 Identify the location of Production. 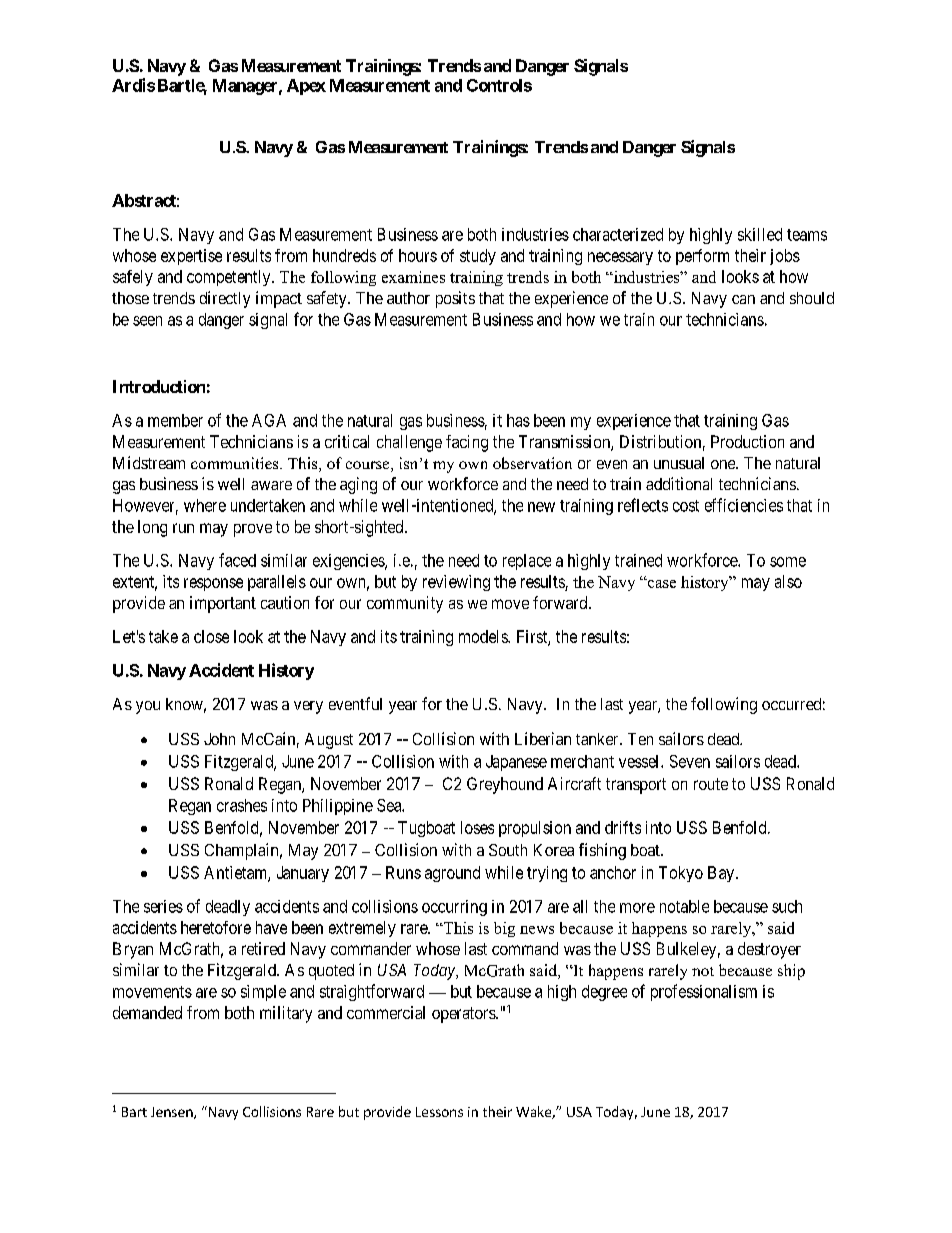
(747, 441).
